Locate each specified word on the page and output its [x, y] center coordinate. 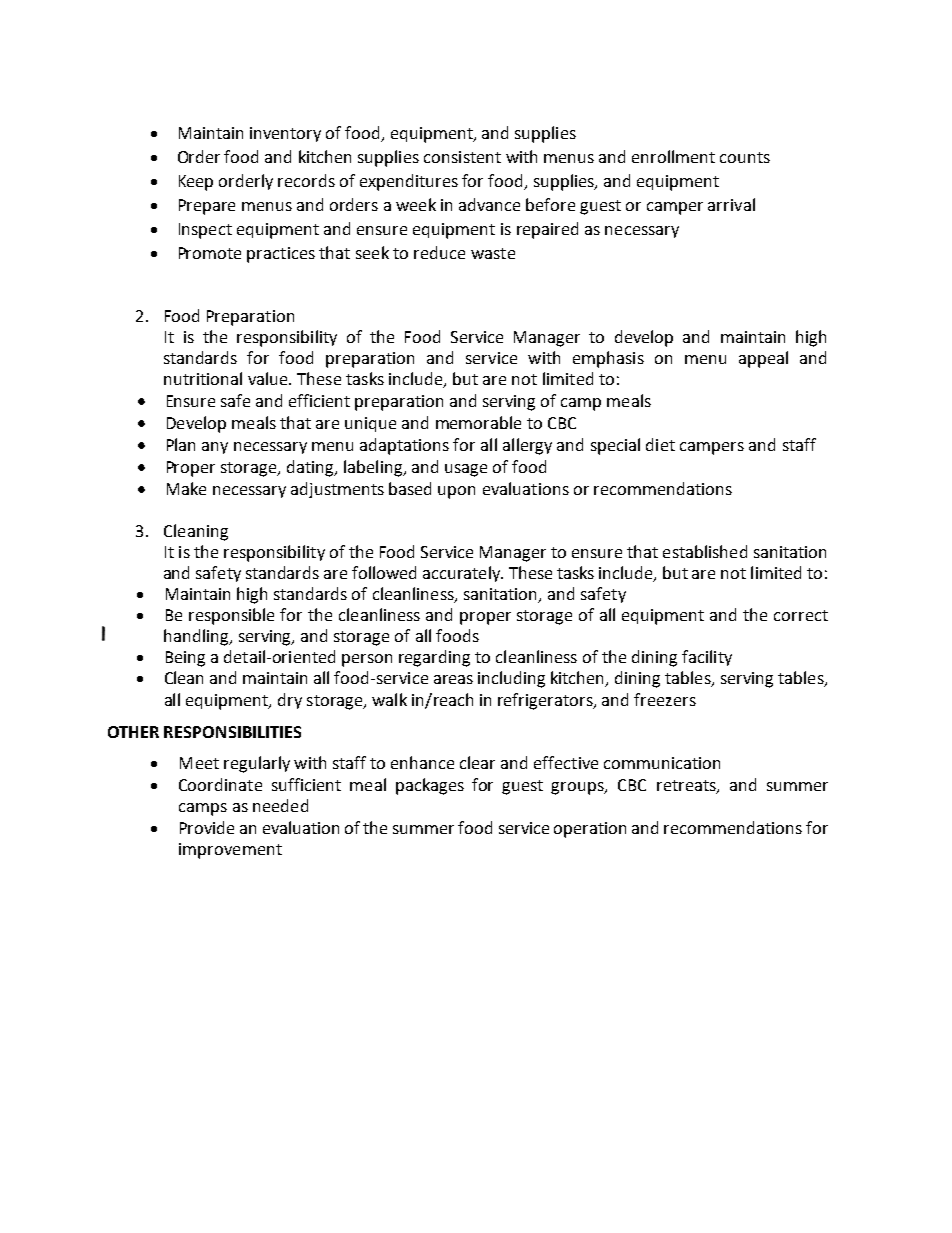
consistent [462, 157]
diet [660, 444]
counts [745, 157]
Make [186, 488]
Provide [207, 827]
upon [456, 492]
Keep [196, 183]
